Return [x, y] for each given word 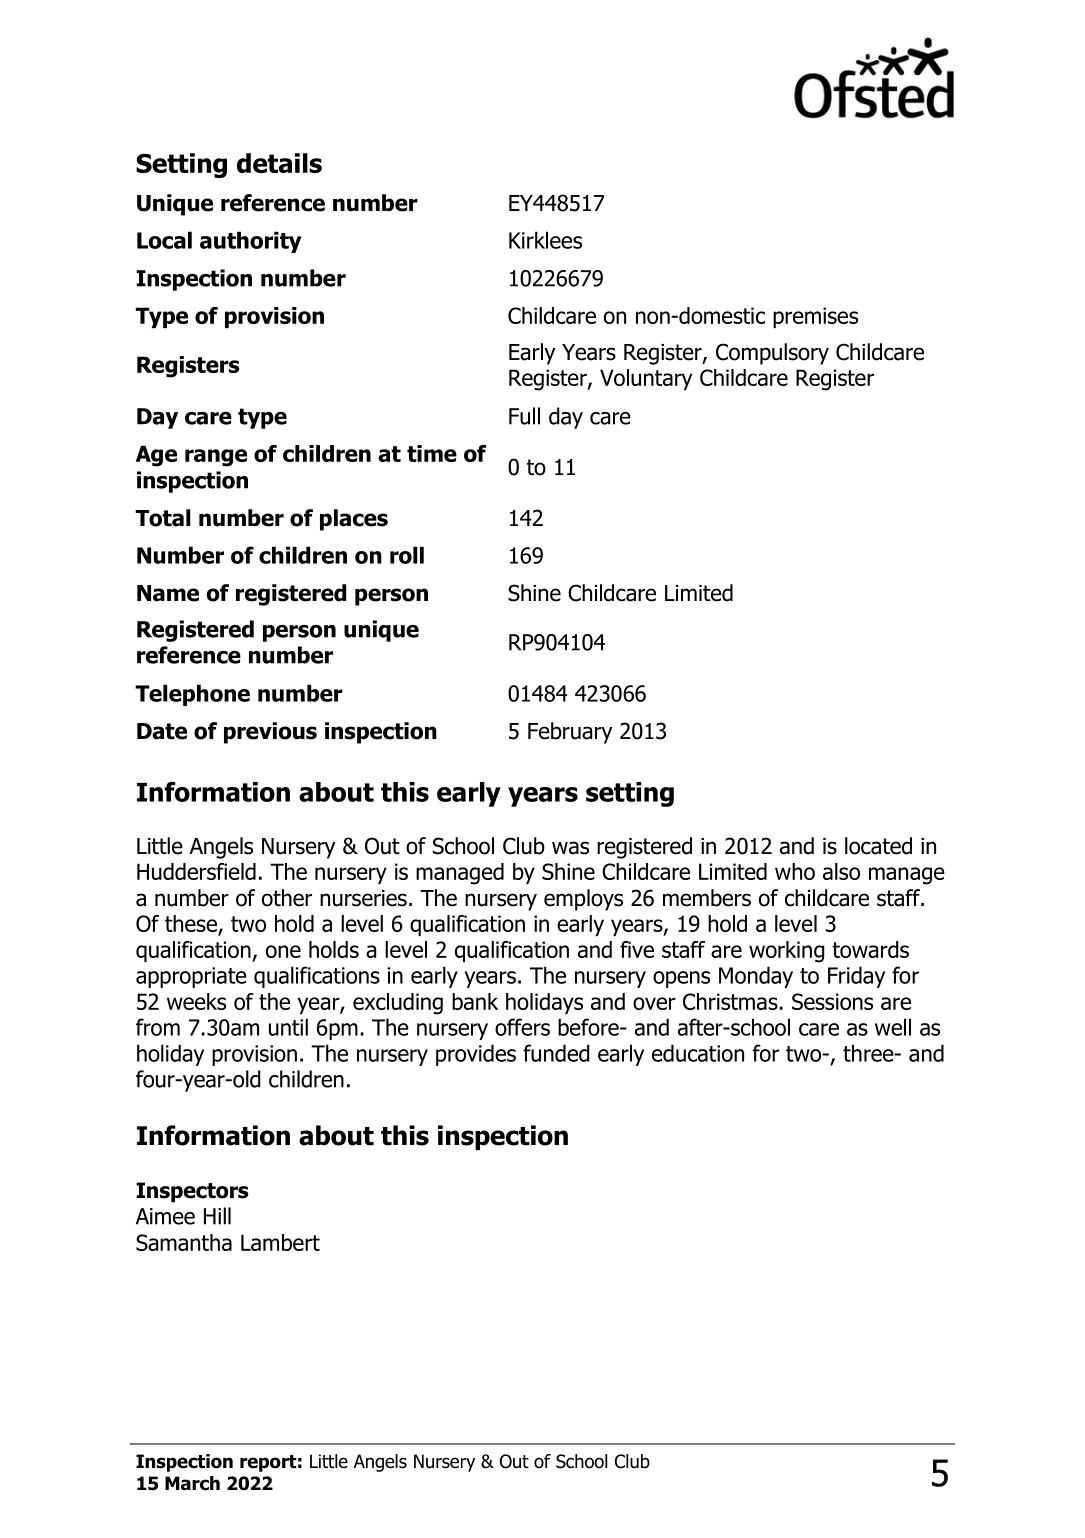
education [698, 1053]
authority [251, 242]
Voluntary [646, 379]
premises [815, 317]
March [192, 1483]
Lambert [280, 1242]
